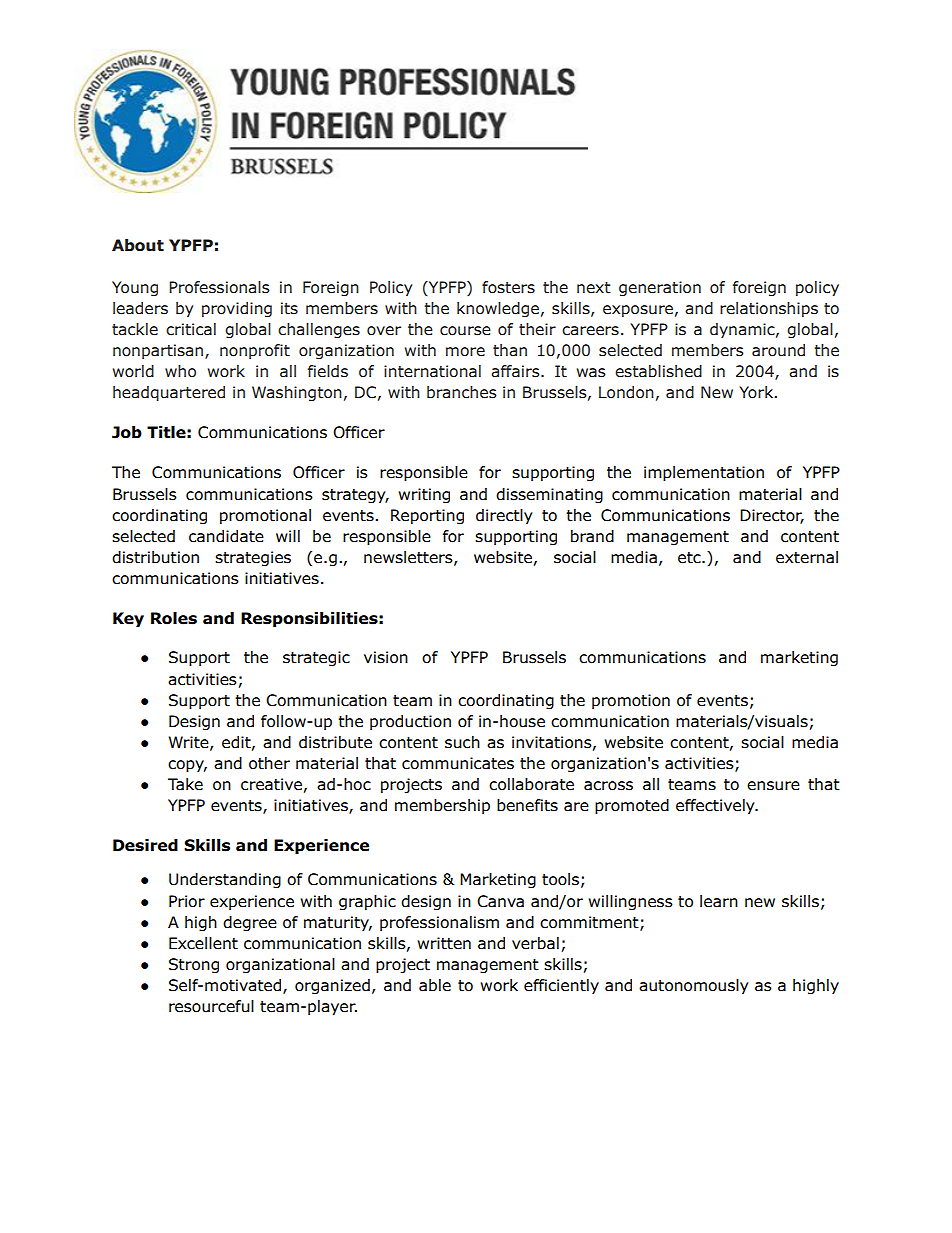 The height and width of the page is (1233, 952). I want to click on Strong, so click(194, 965).
